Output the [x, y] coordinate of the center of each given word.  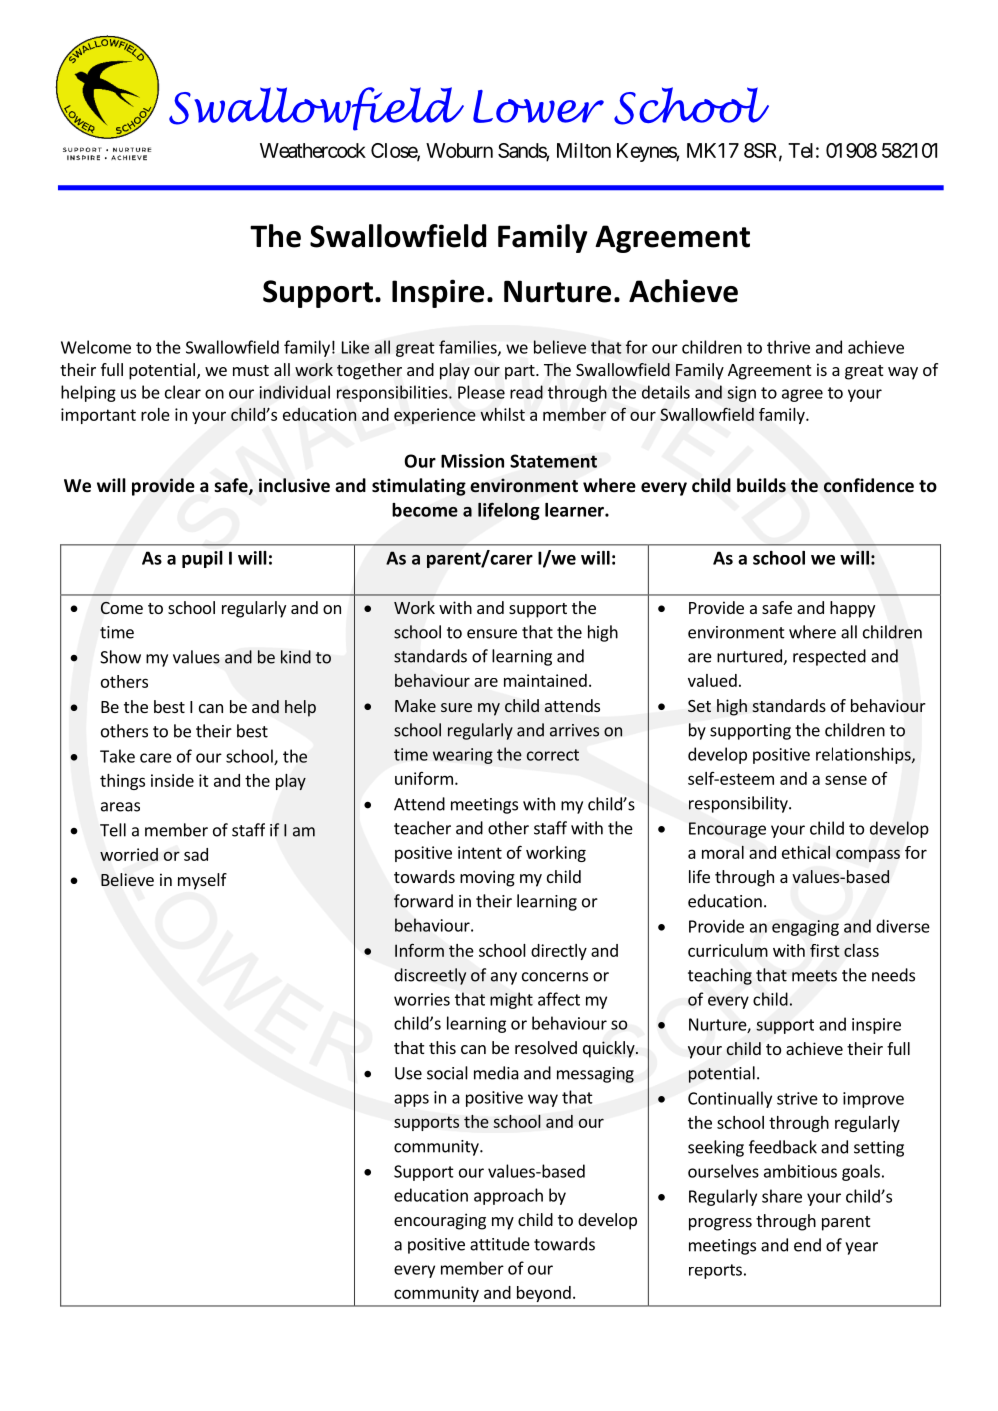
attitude [500, 1244]
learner [575, 510]
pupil [202, 559]
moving [487, 878]
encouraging [440, 1221]
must [251, 370]
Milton [584, 150]
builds [761, 485]
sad [196, 854]
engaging [805, 928]
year [861, 1248]
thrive [788, 347]
